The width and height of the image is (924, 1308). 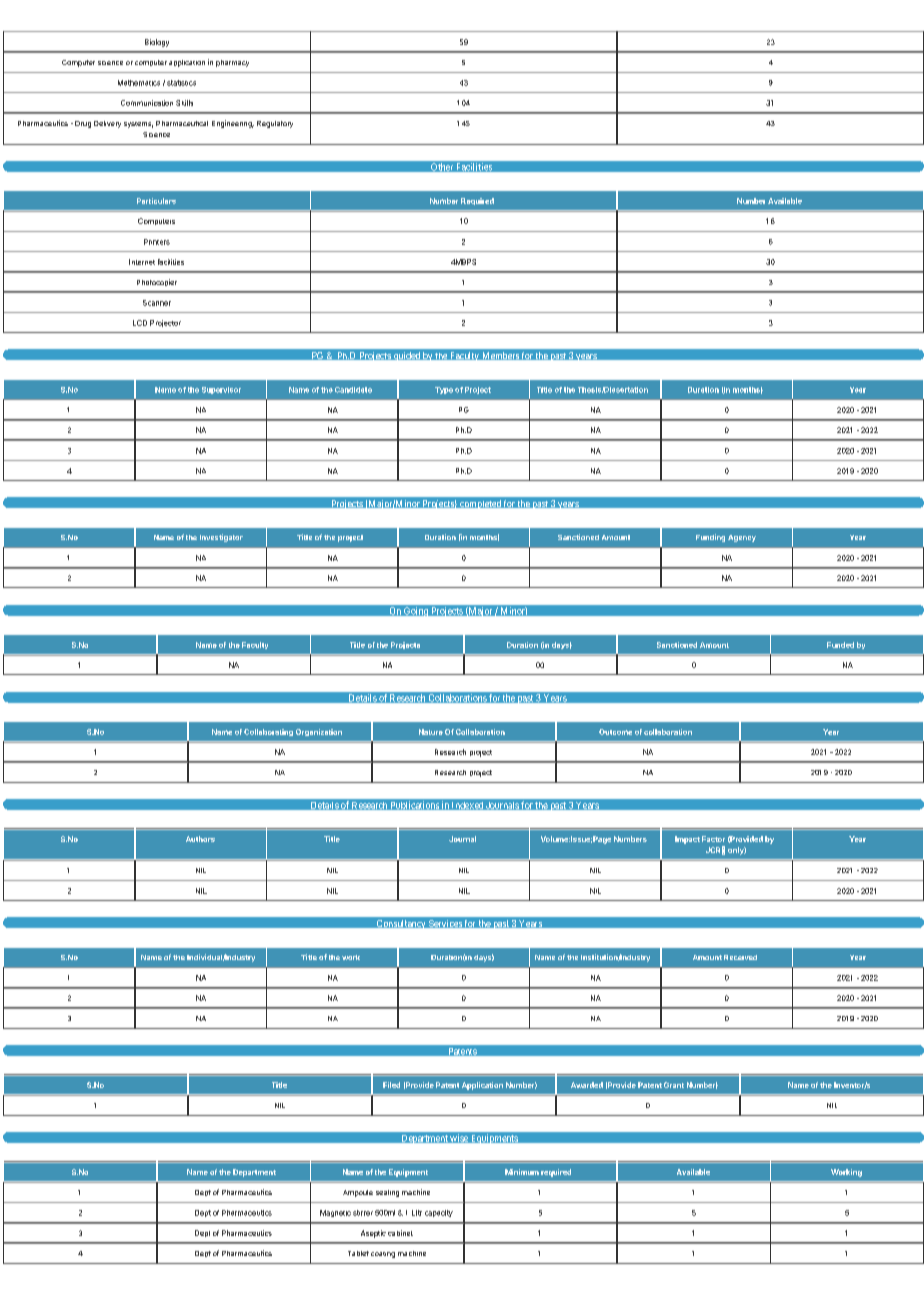 I want to click on Magnetic, so click(x=335, y=1213).
